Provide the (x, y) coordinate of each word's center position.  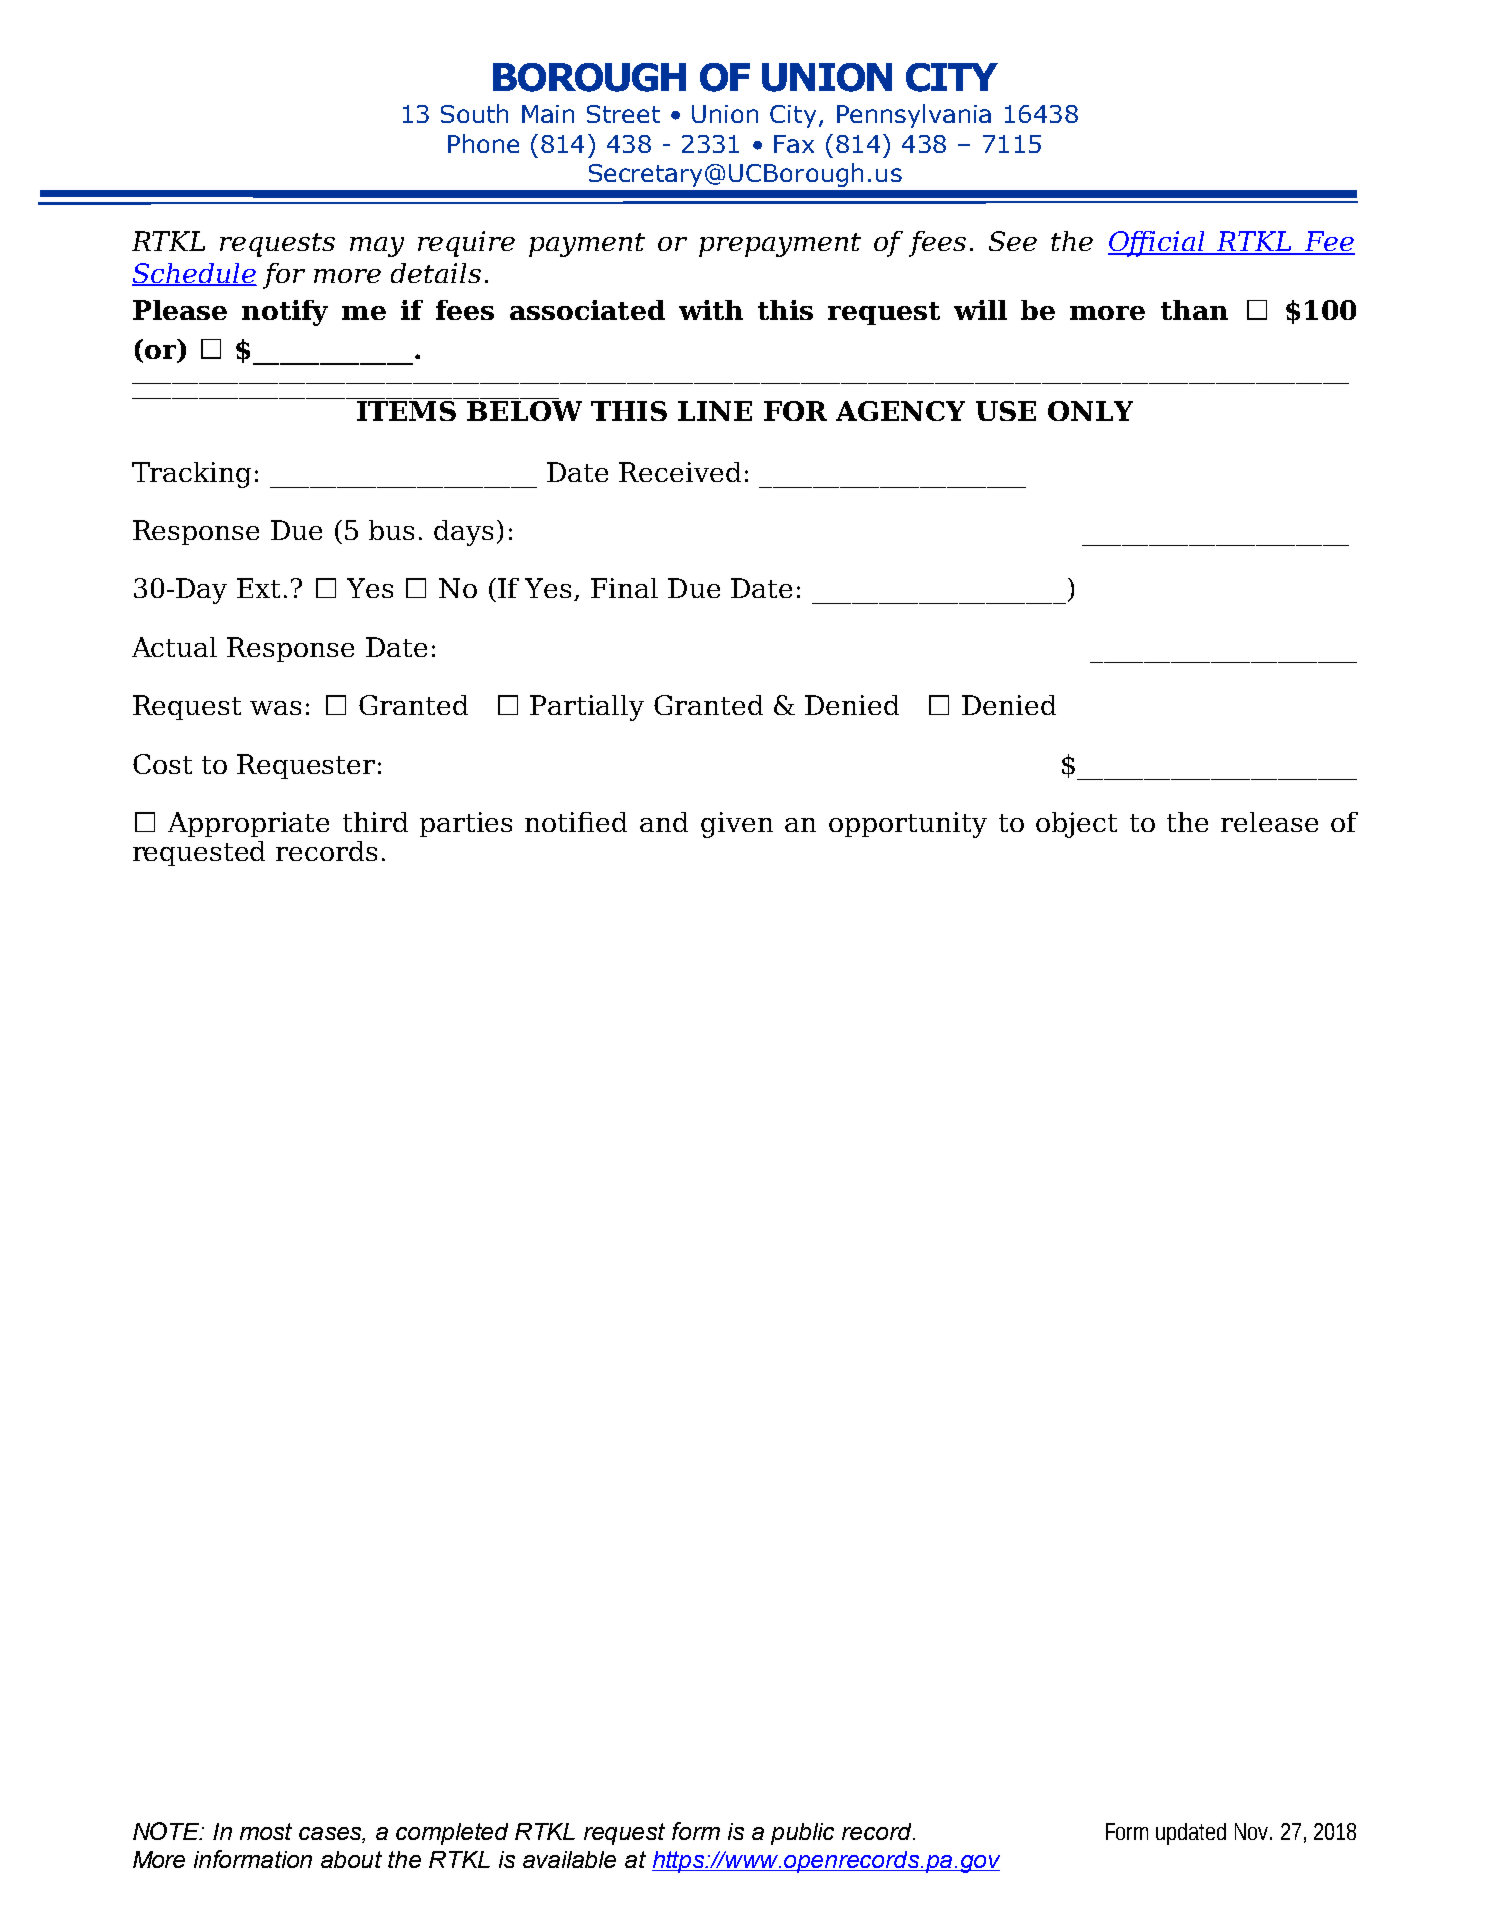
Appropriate (248, 824)
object (1076, 825)
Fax (794, 144)
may (377, 247)
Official (1157, 244)
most (266, 1831)
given (737, 825)
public (802, 1834)
